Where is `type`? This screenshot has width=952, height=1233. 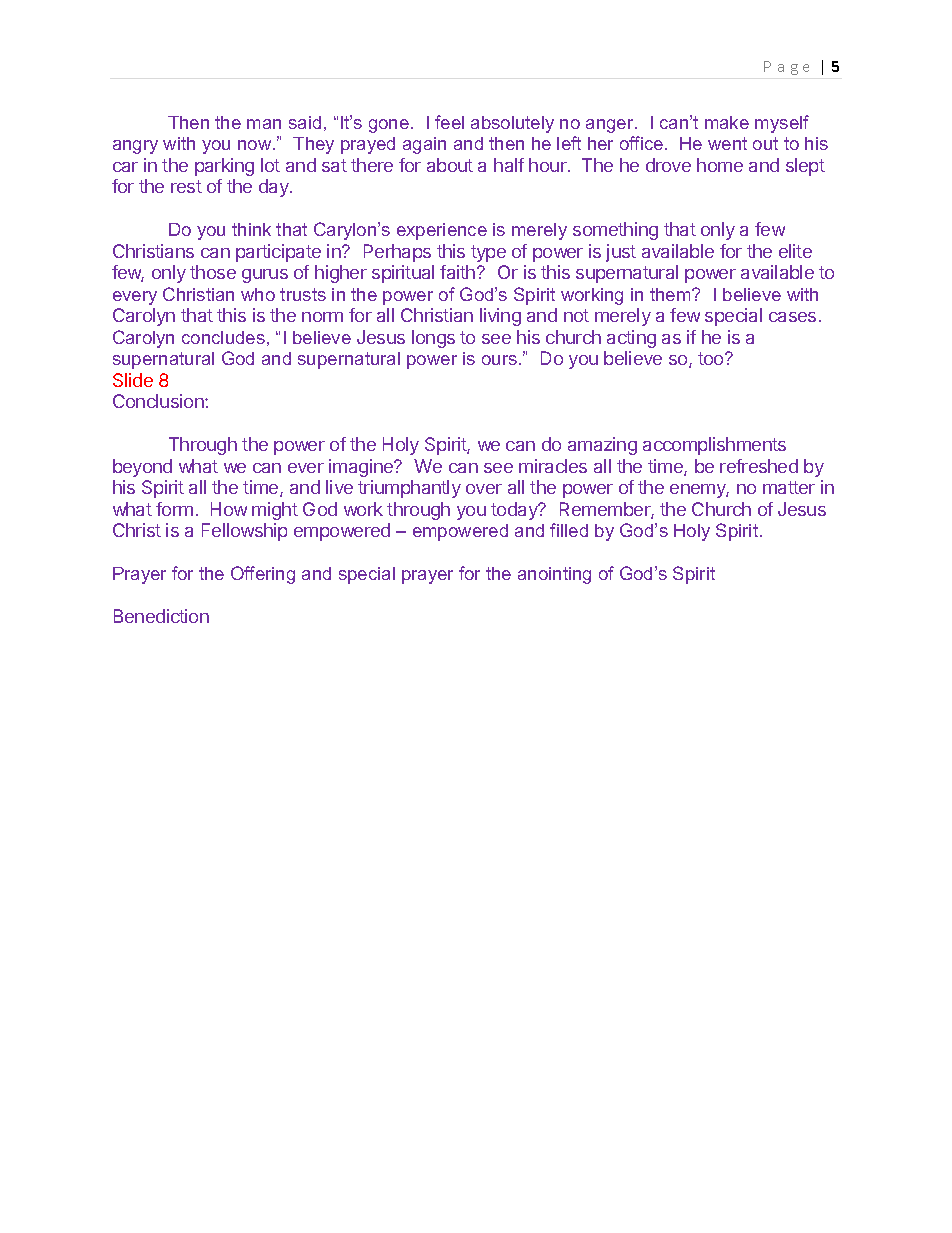 type is located at coordinates (488, 253).
